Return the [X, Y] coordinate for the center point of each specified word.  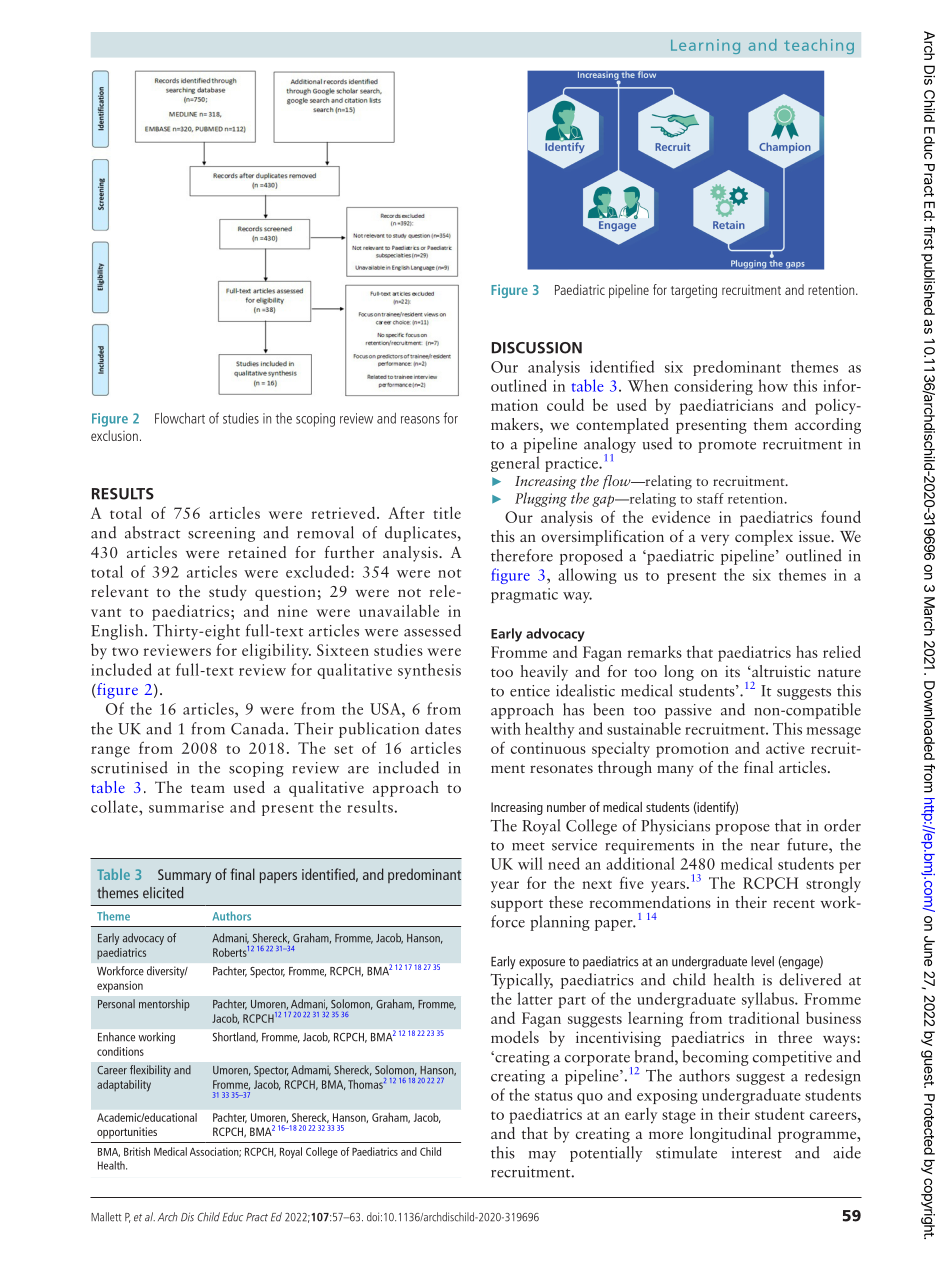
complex [764, 538]
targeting [694, 291]
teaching [819, 46]
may [542, 1156]
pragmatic [524, 595]
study [228, 593]
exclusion [114, 435]
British [137, 1151]
